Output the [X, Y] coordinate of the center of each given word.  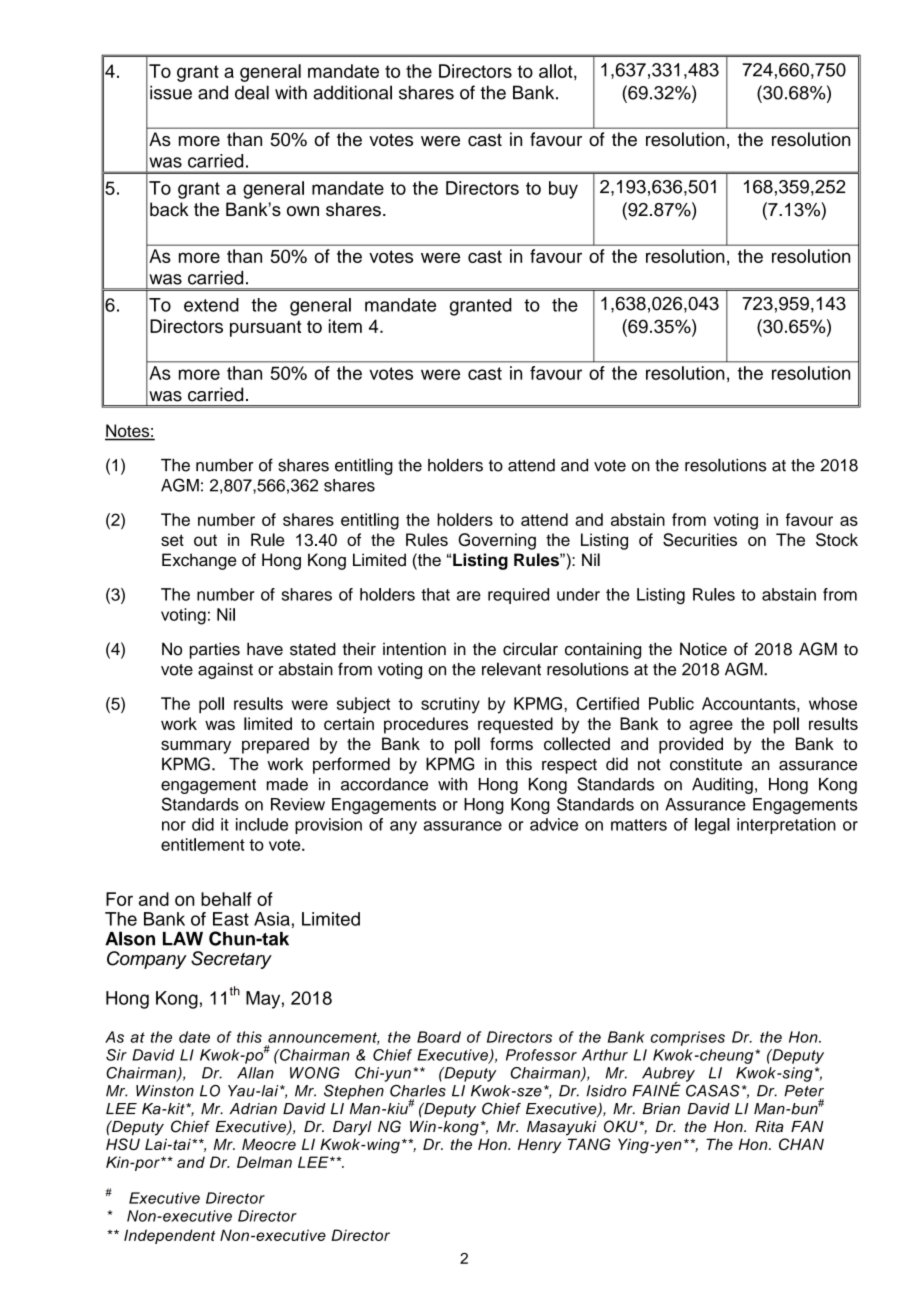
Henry [539, 1145]
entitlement [203, 844]
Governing [497, 541]
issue [171, 92]
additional [352, 92]
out [205, 540]
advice [554, 824]
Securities [700, 540]
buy [563, 190]
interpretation [786, 826]
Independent [169, 1236]
